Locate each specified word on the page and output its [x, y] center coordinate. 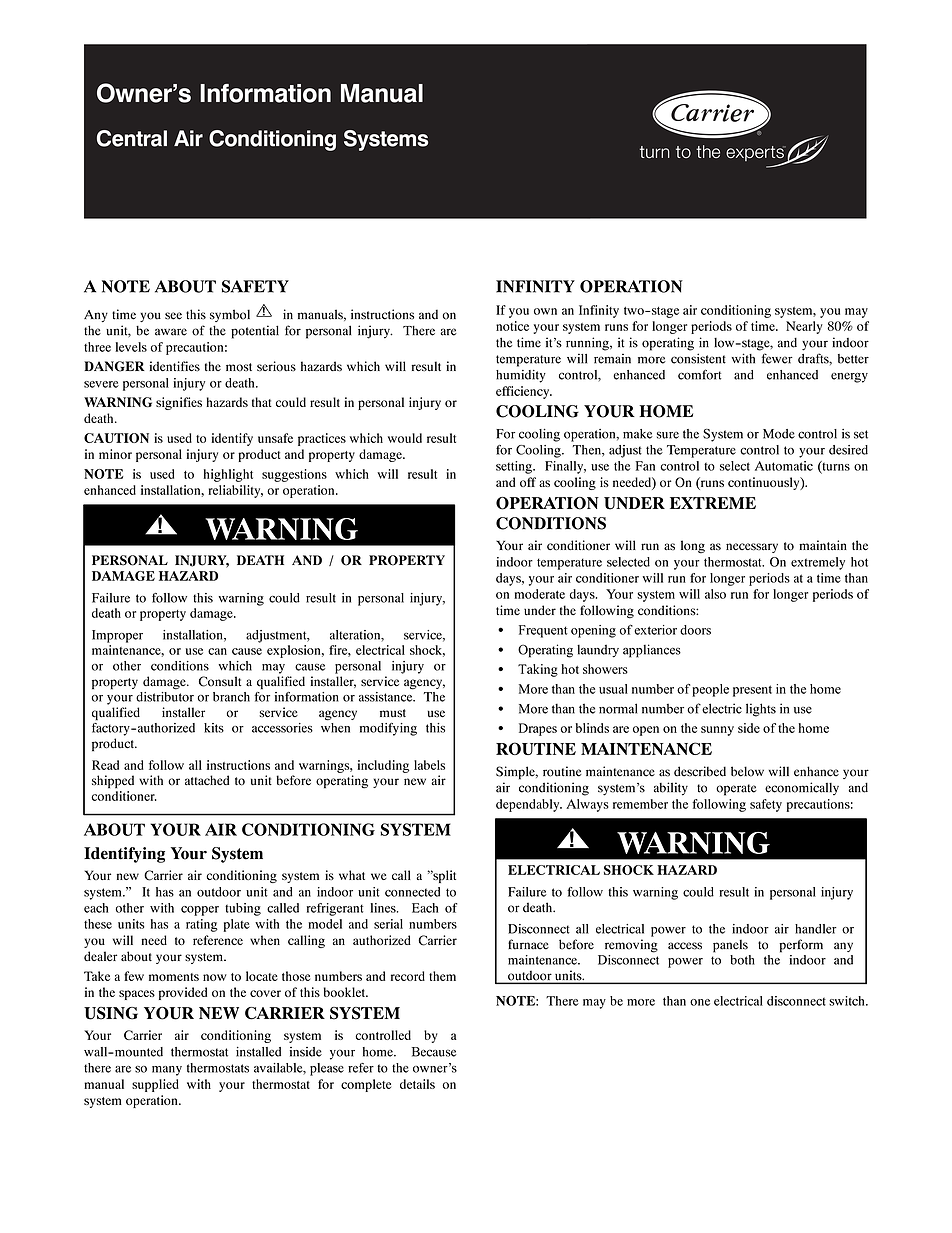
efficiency [524, 392]
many [167, 1071]
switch [848, 1001]
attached [207, 780]
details [417, 1084]
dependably [529, 805]
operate [736, 790]
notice [512, 326]
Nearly [804, 327]
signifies [179, 403]
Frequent [543, 631]
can [217, 651]
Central [132, 138]
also [715, 594]
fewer [777, 358]
